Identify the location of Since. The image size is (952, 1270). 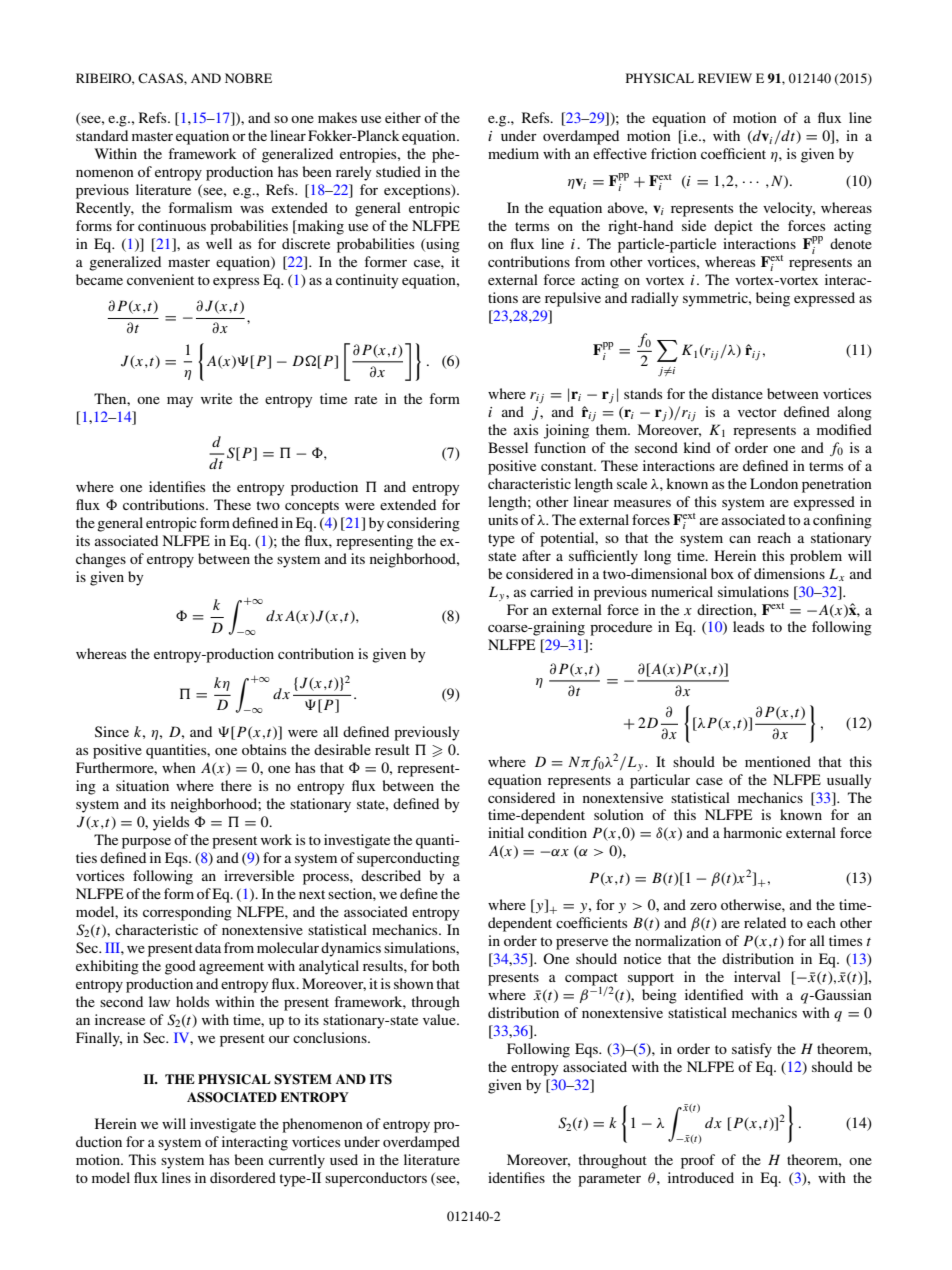
(112, 732).
